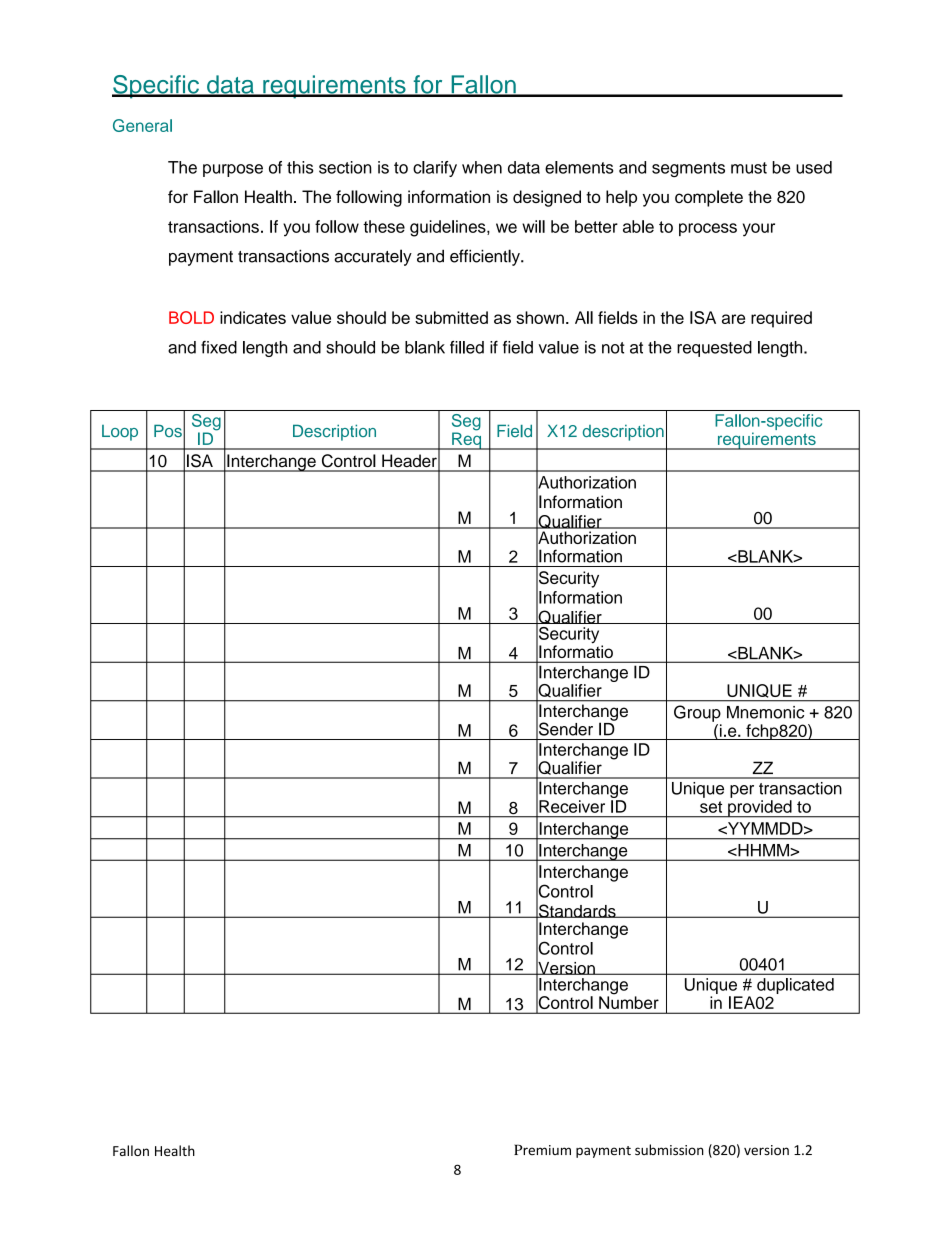 The height and width of the screenshot is (1233, 952). Describe the element at coordinates (669, 1150) in the screenshot. I see `submission` at that location.
